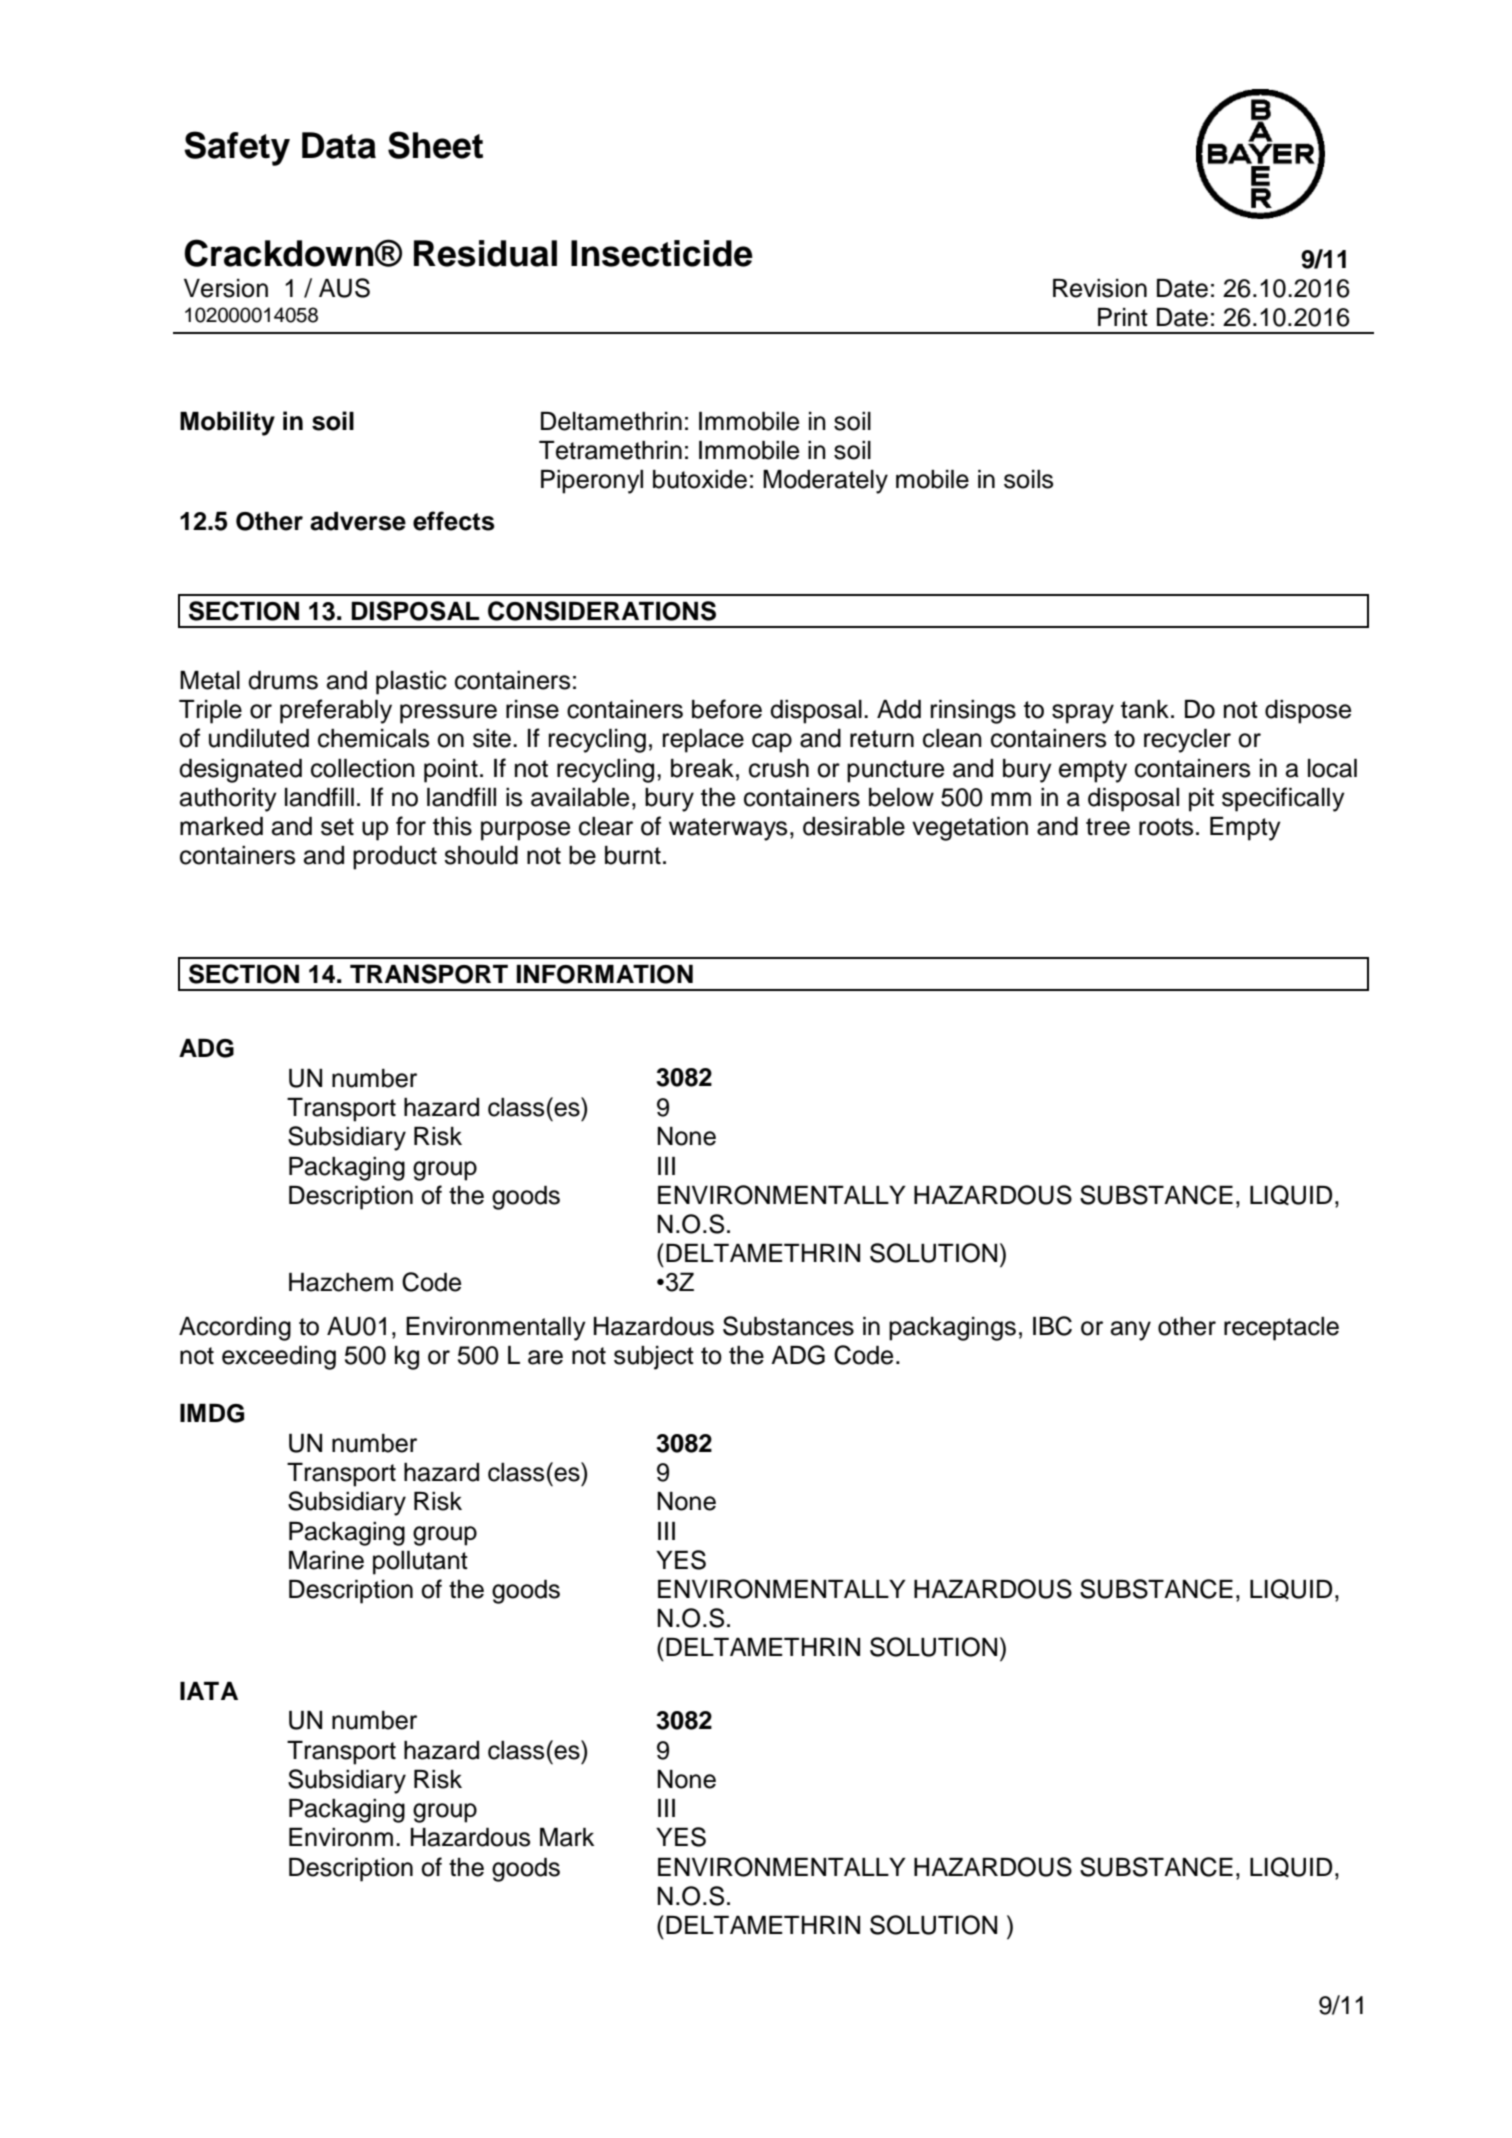 The width and height of the screenshot is (1512, 2138). I want to click on subject, so click(654, 1358).
